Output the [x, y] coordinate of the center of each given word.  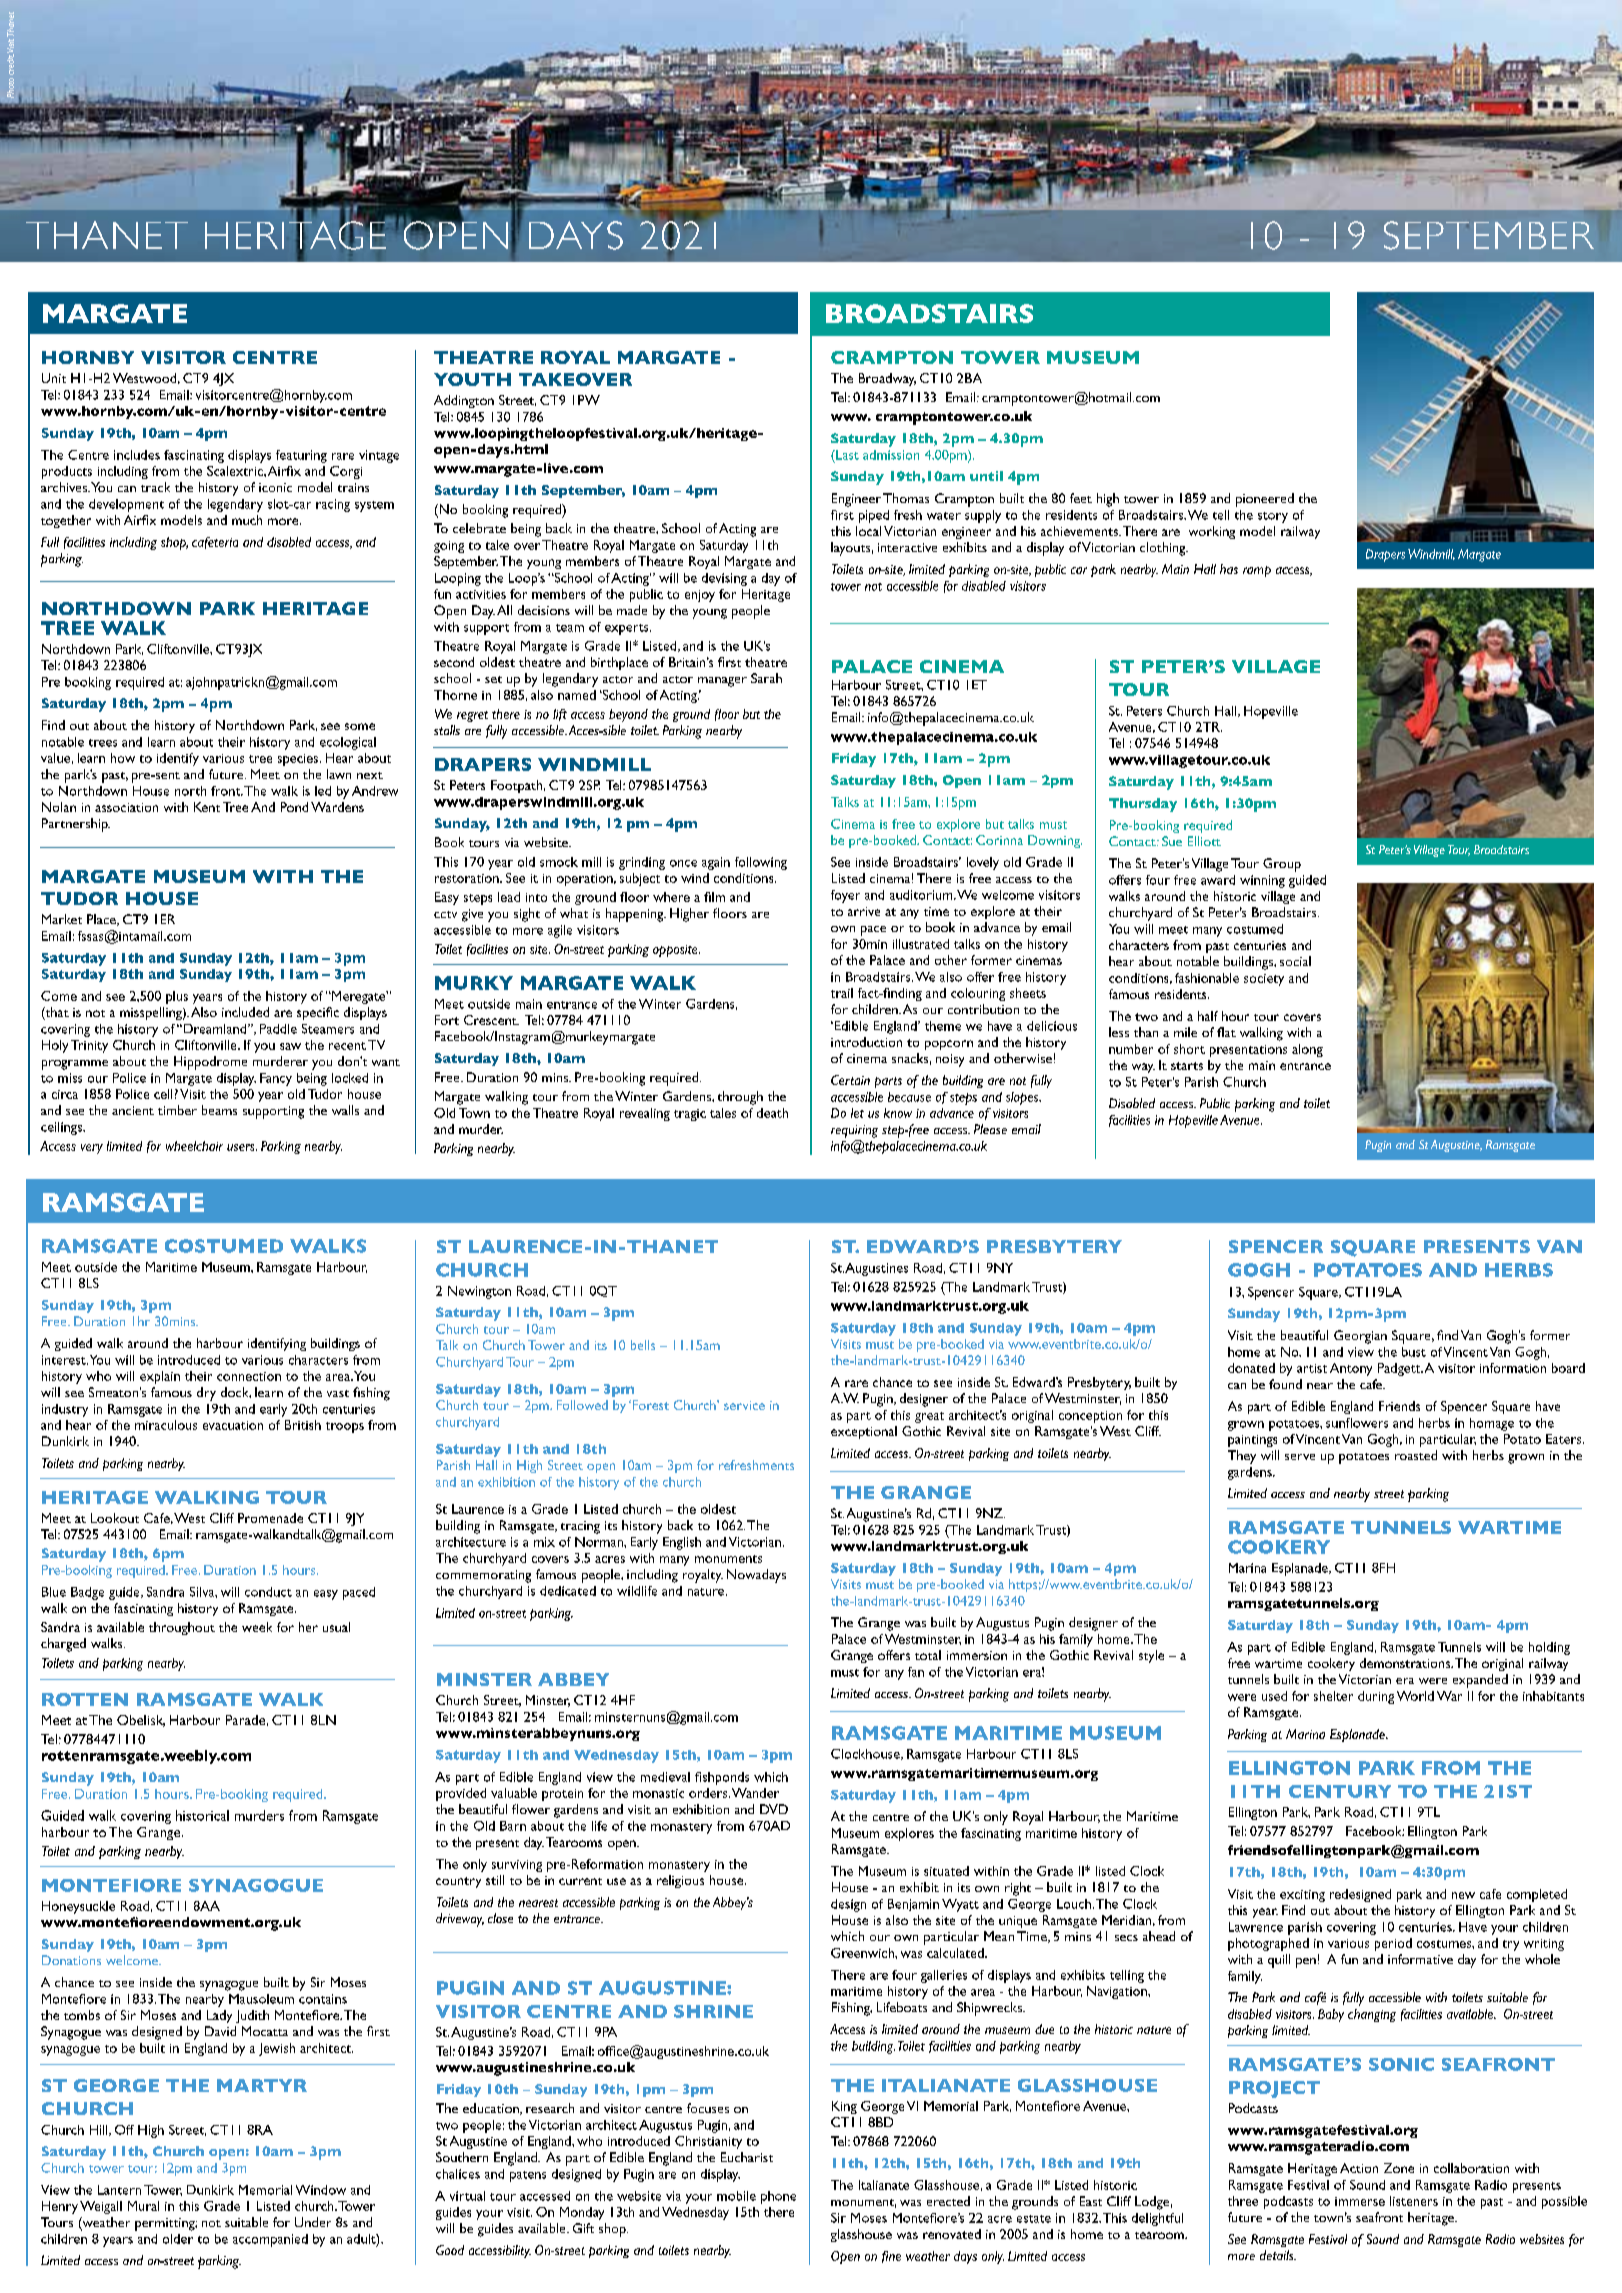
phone [778, 2197]
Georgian [1360, 1337]
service [744, 1405]
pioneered [1265, 500]
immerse [1360, 2201]
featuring [301, 456]
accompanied [270, 2240]
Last [846, 455]
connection [249, 1376]
